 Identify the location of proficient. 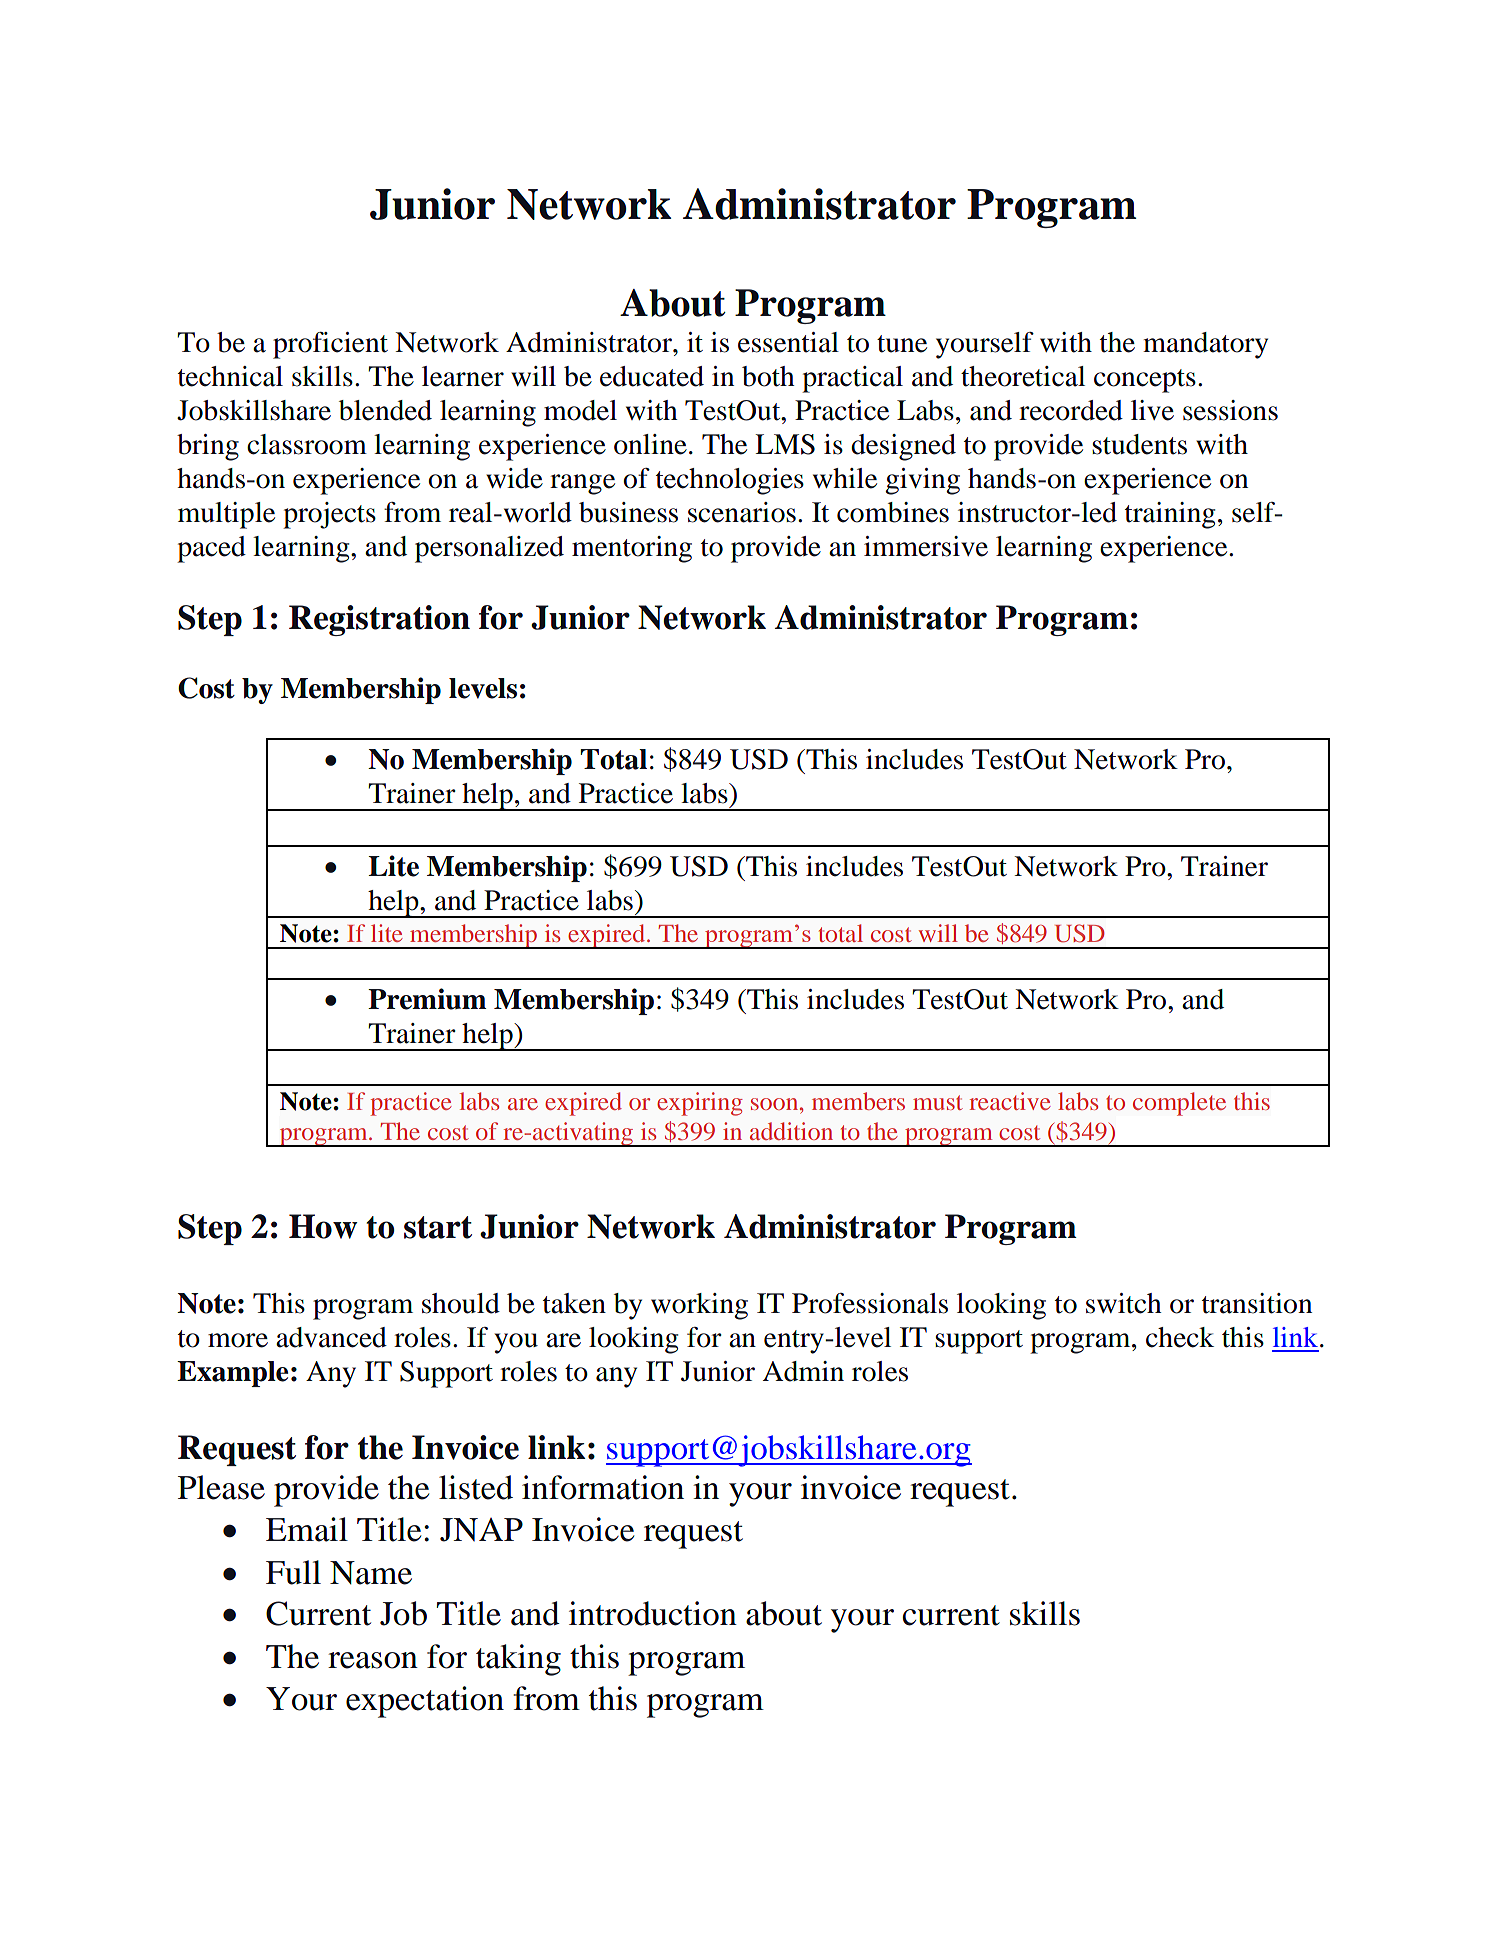
(330, 345).
